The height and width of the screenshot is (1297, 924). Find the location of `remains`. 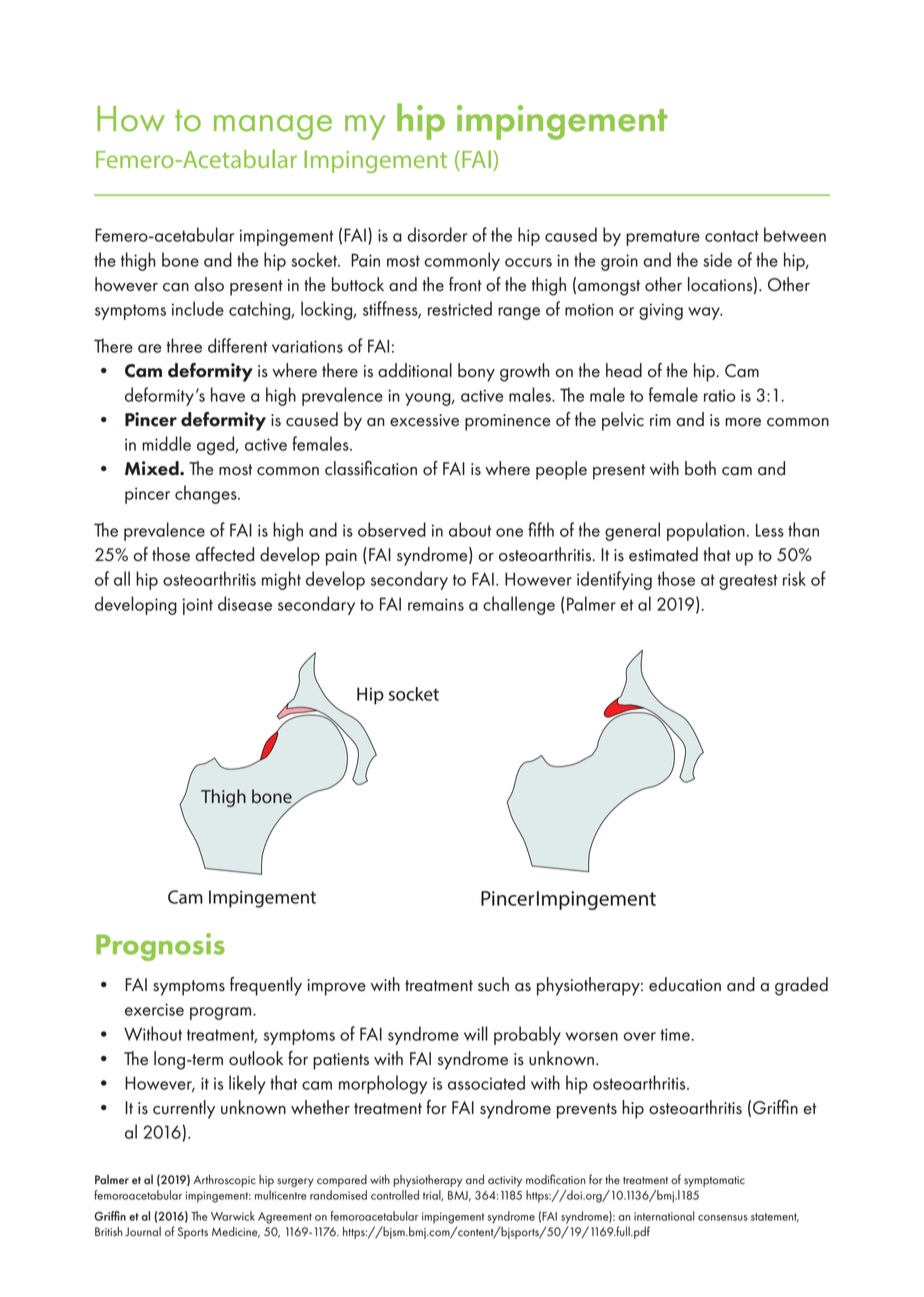

remains is located at coordinates (436, 604).
